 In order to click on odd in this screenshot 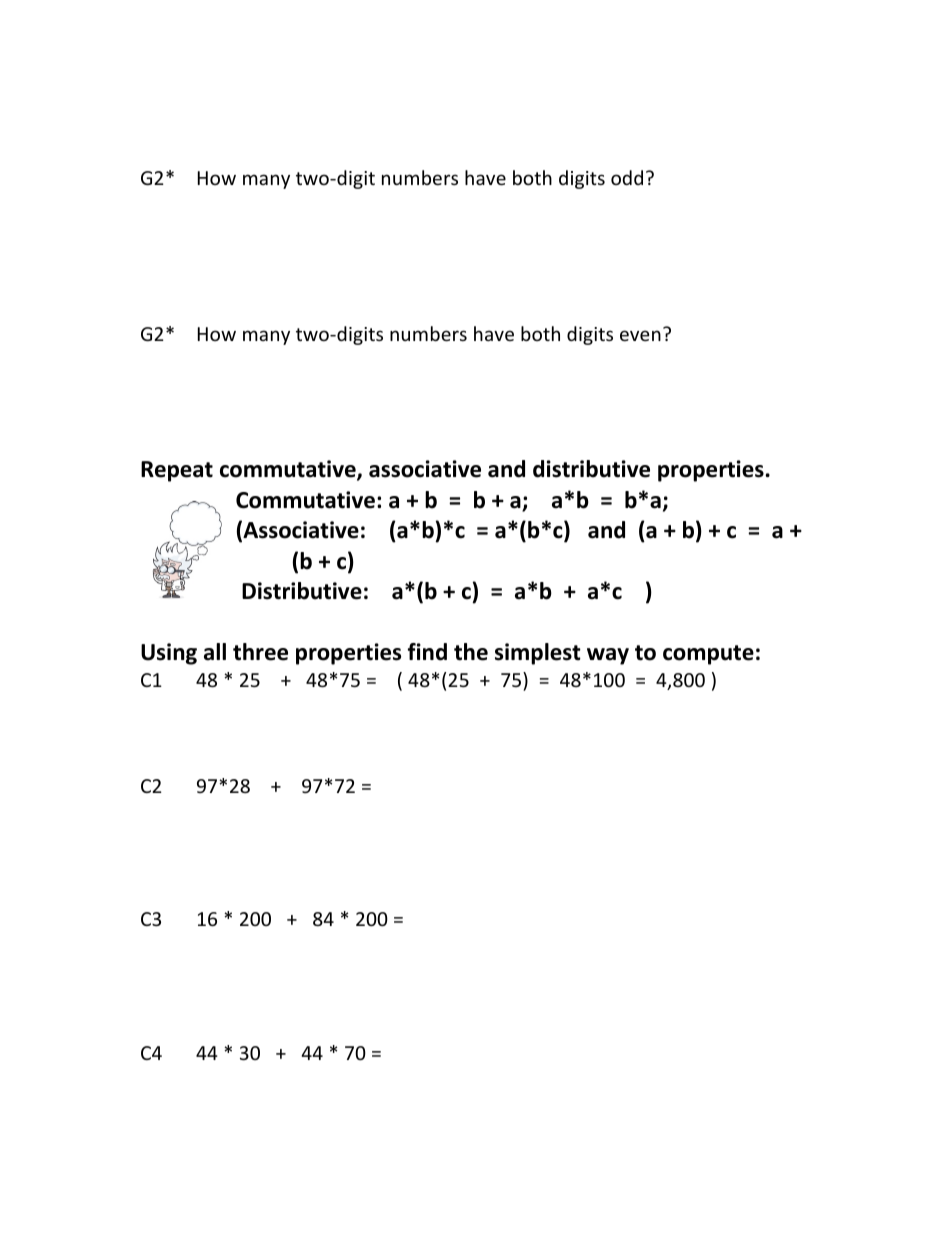, I will do `click(627, 177)`.
